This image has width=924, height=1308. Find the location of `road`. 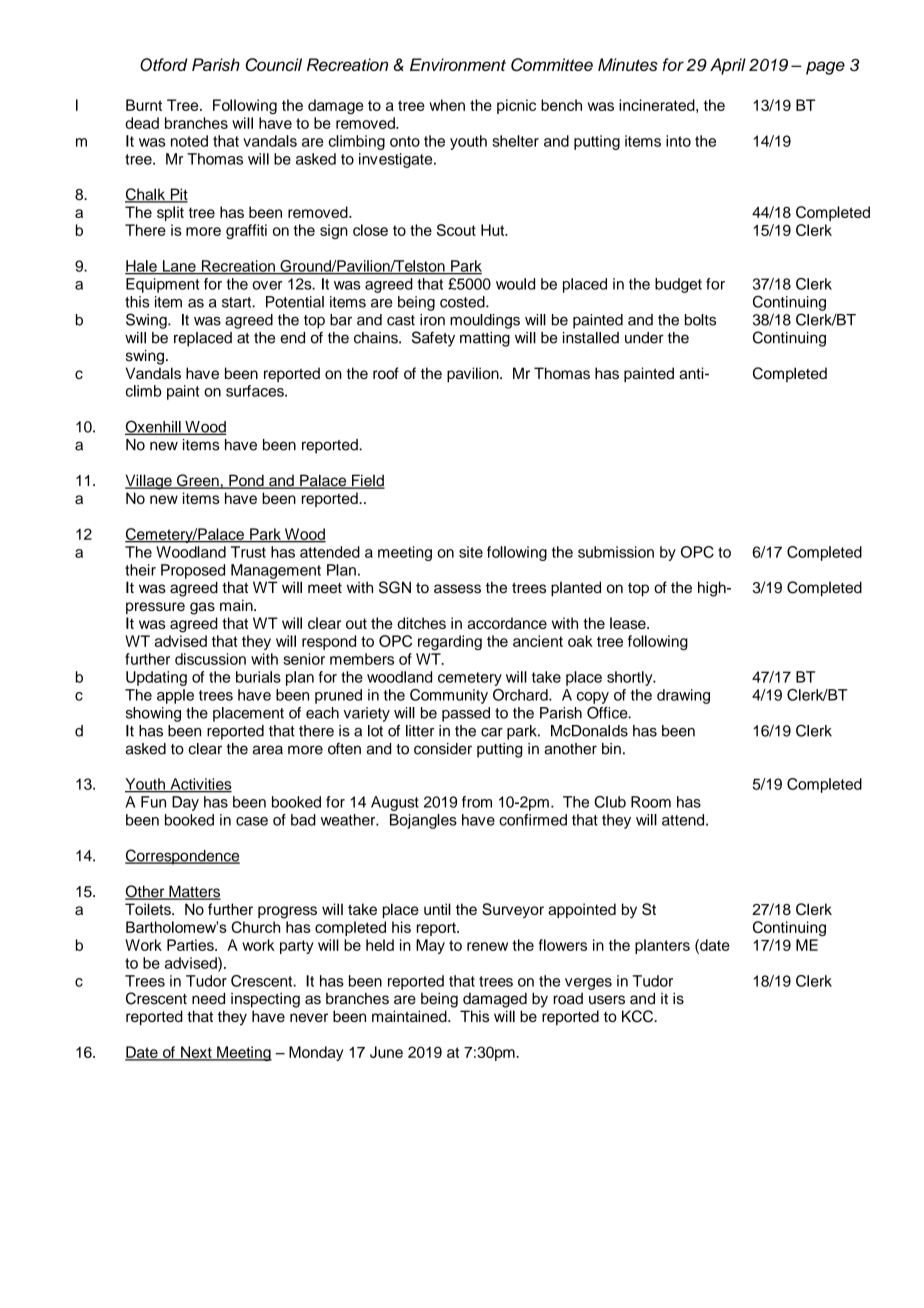

road is located at coordinates (568, 999).
